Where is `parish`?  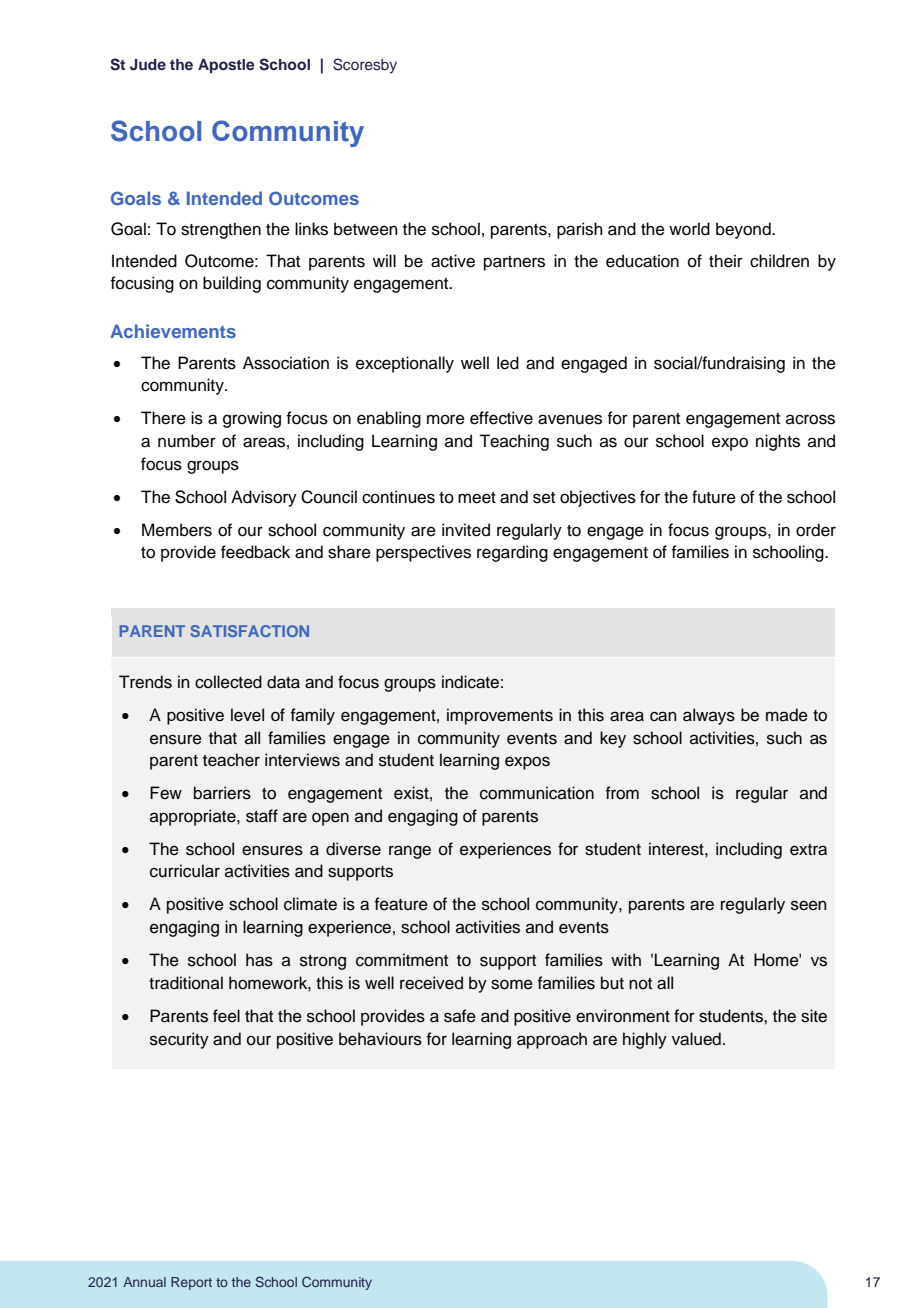 parish is located at coordinates (580, 230).
